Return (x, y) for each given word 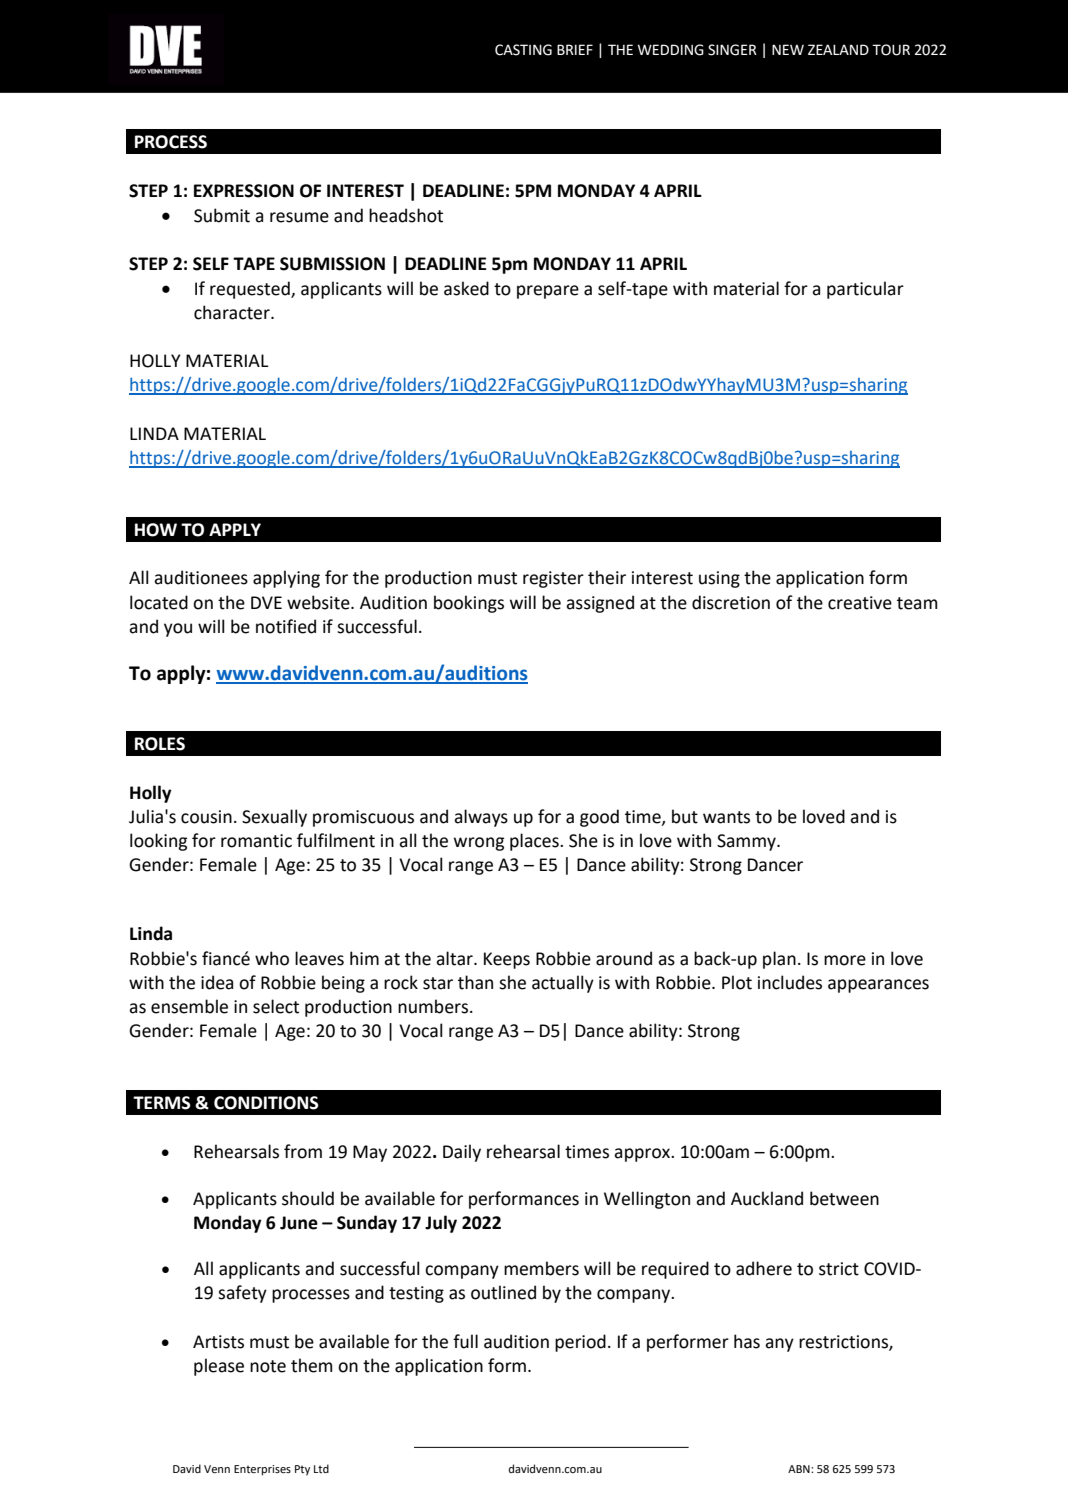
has (747, 1341)
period (580, 1343)
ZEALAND (838, 49)
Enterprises (262, 1470)
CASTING (523, 50)
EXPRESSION (244, 191)
